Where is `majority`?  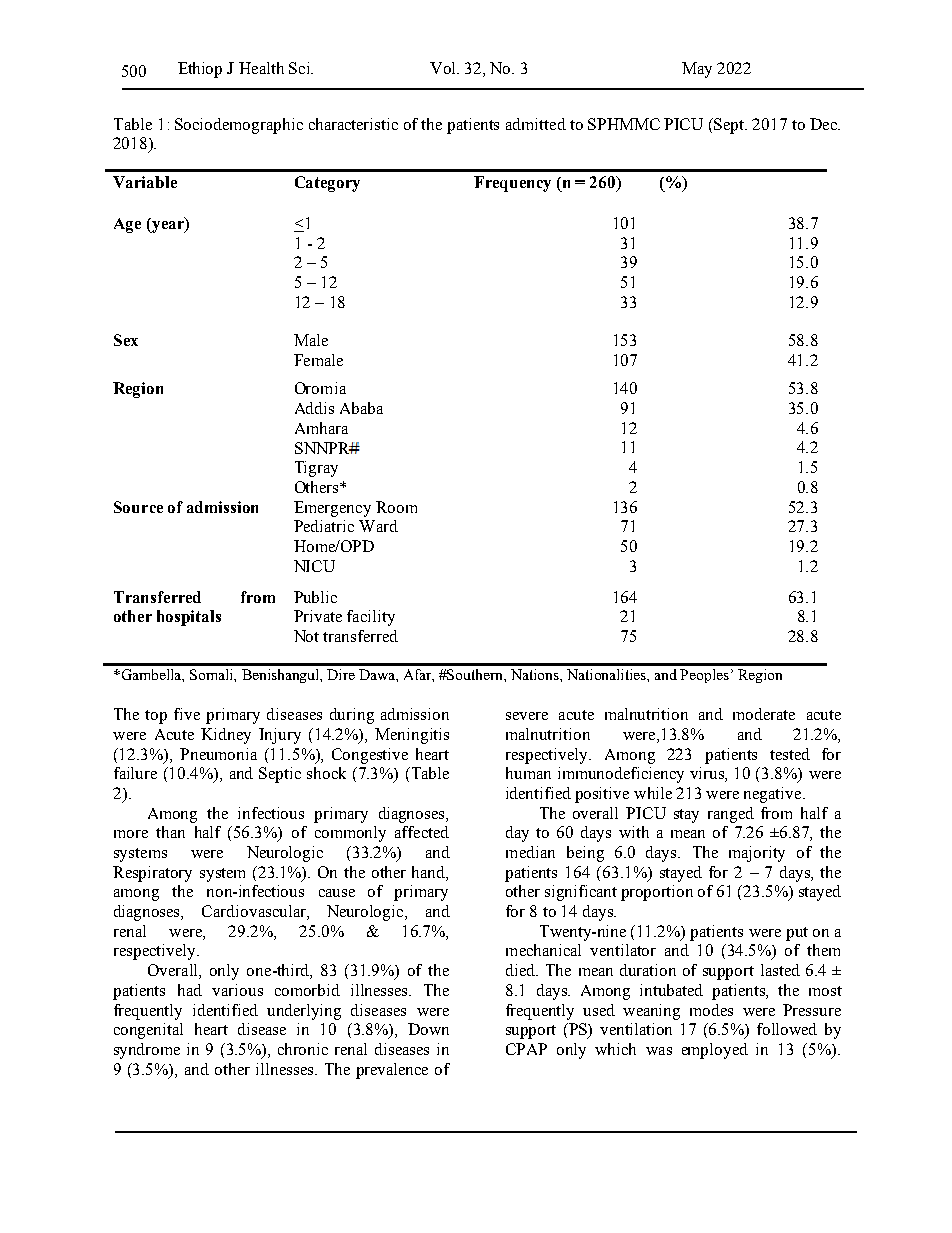
majority is located at coordinates (757, 854).
